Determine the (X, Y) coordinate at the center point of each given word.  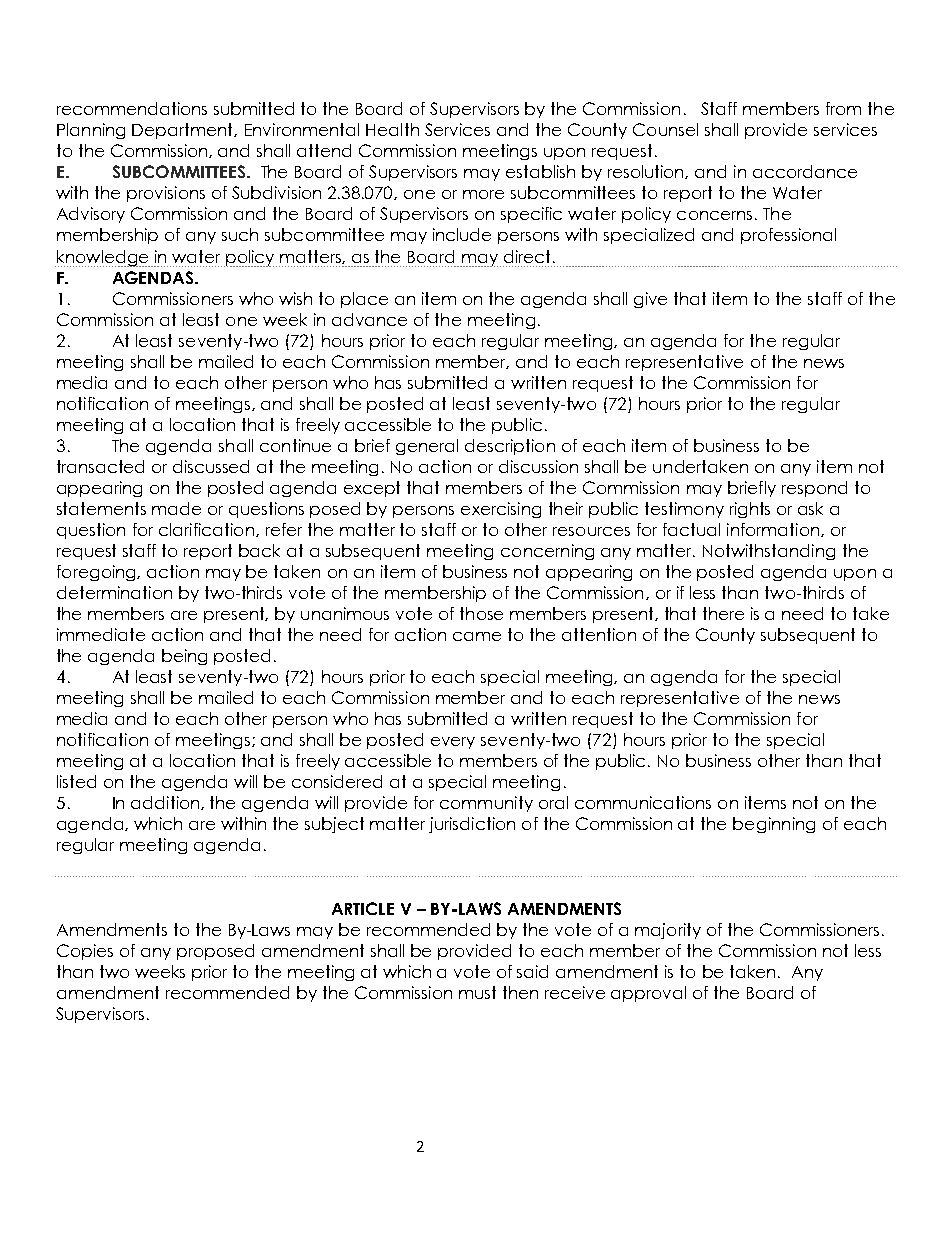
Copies (85, 952)
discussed (211, 466)
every (453, 743)
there (723, 613)
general (427, 447)
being (184, 657)
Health (392, 129)
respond (814, 489)
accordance (805, 171)
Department (184, 131)
